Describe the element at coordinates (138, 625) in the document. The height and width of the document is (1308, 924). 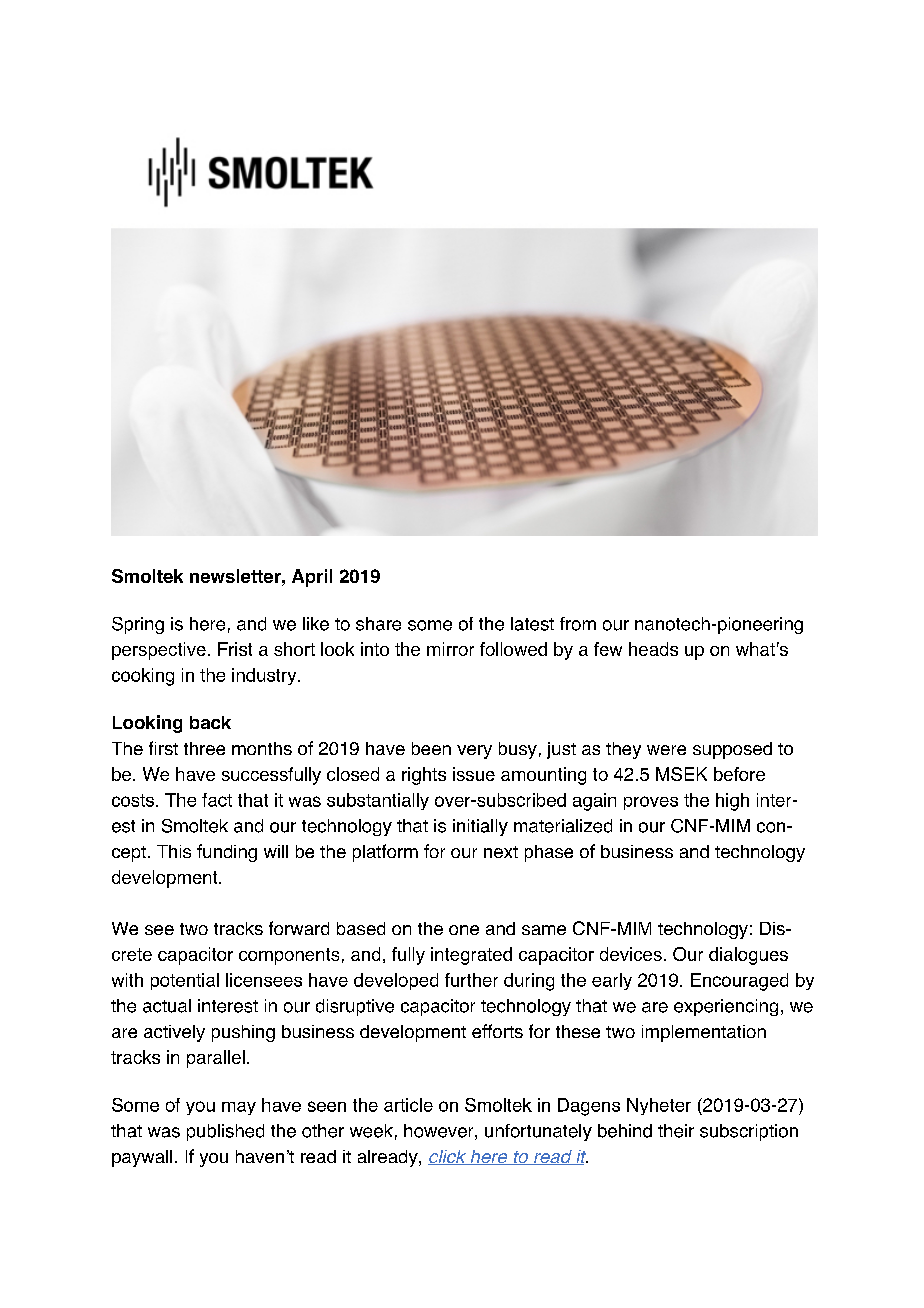
I see `Spring` at that location.
